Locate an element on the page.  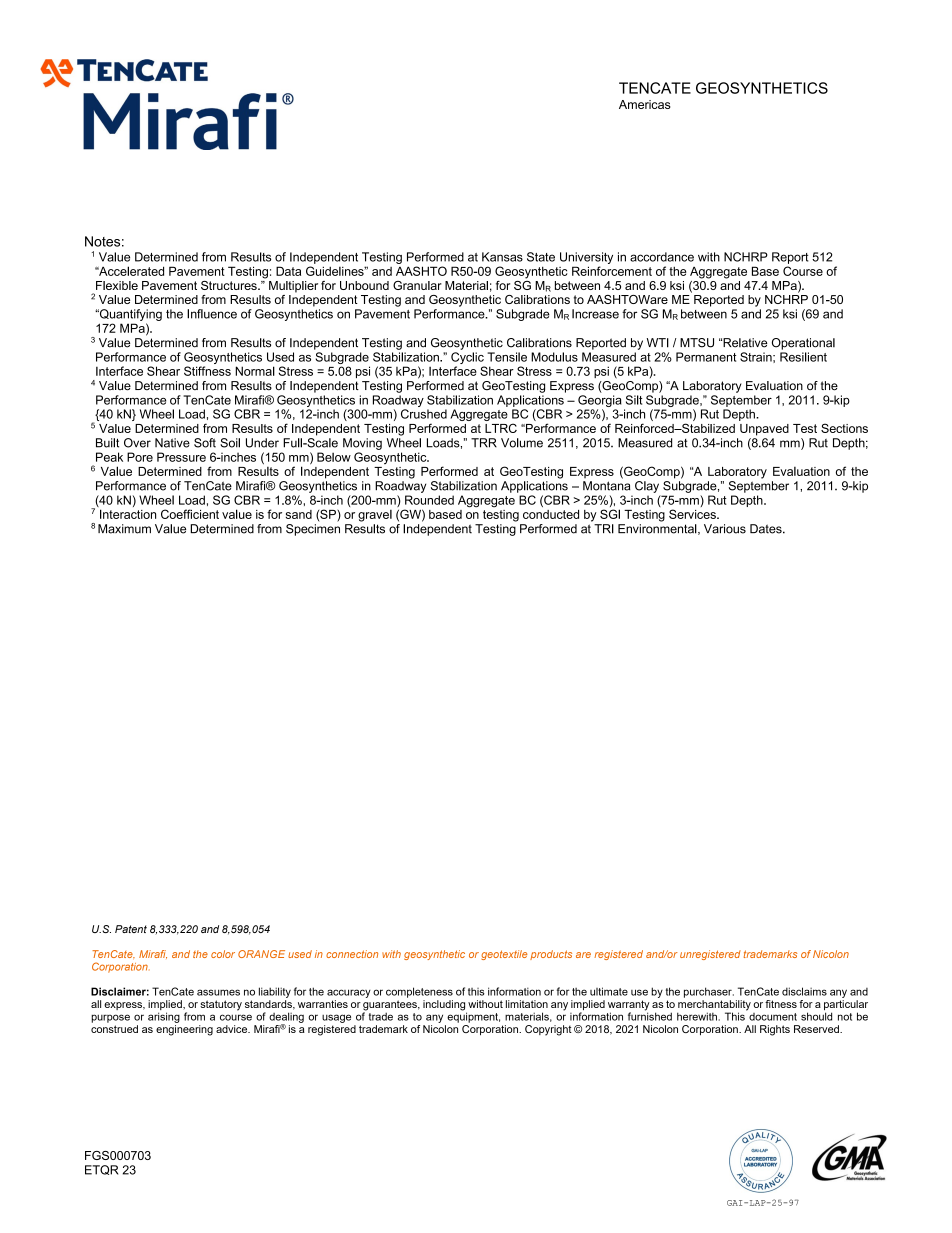
accordance is located at coordinates (662, 257).
